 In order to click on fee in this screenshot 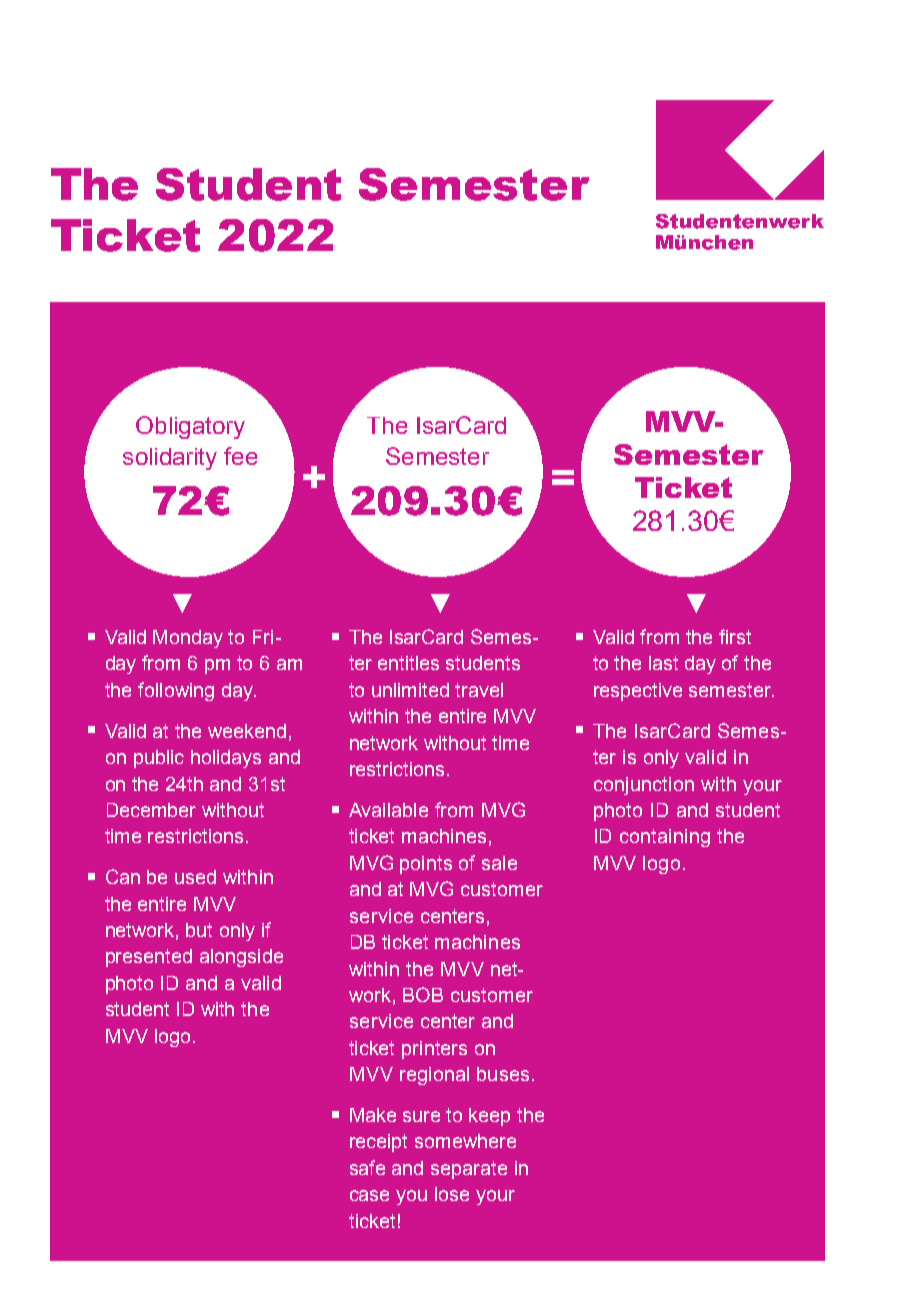, I will do `click(240, 456)`.
